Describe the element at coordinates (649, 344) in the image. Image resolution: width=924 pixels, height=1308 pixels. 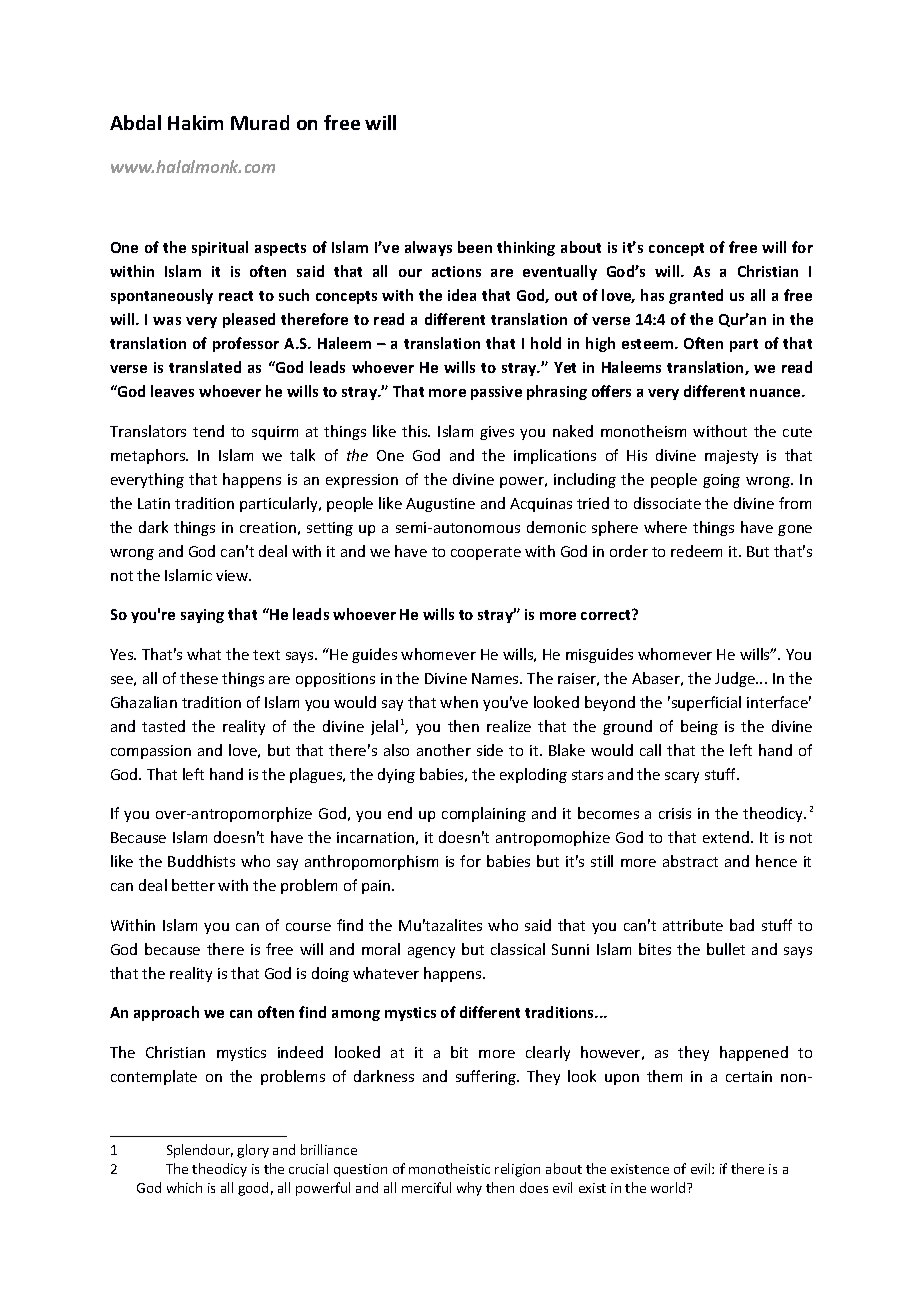
I see `esteem` at that location.
